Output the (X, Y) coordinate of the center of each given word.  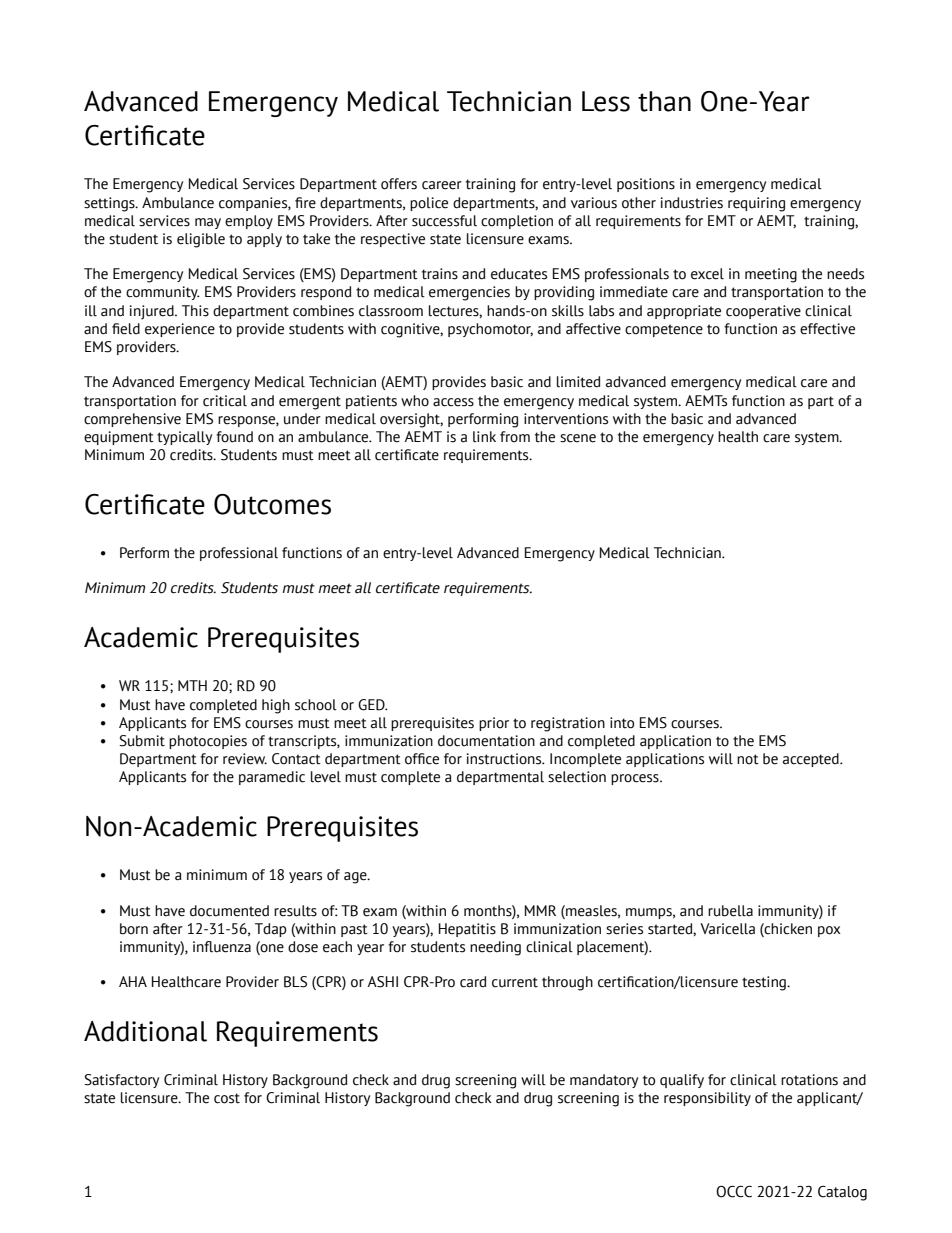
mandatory (604, 1081)
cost (227, 1098)
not (748, 759)
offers (399, 184)
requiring (756, 204)
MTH (192, 685)
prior (494, 724)
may (208, 223)
